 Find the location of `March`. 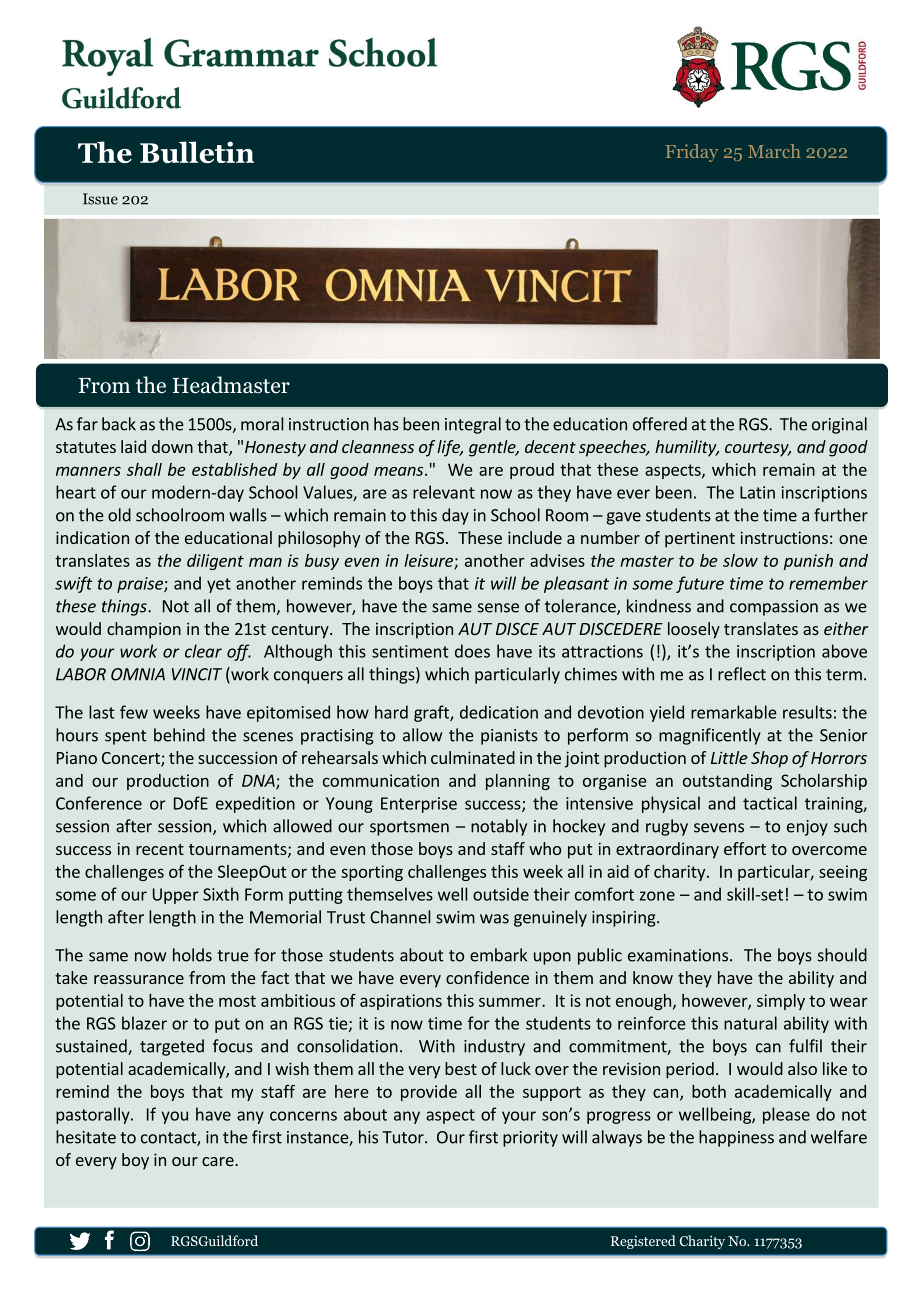

March is located at coordinates (774, 151).
